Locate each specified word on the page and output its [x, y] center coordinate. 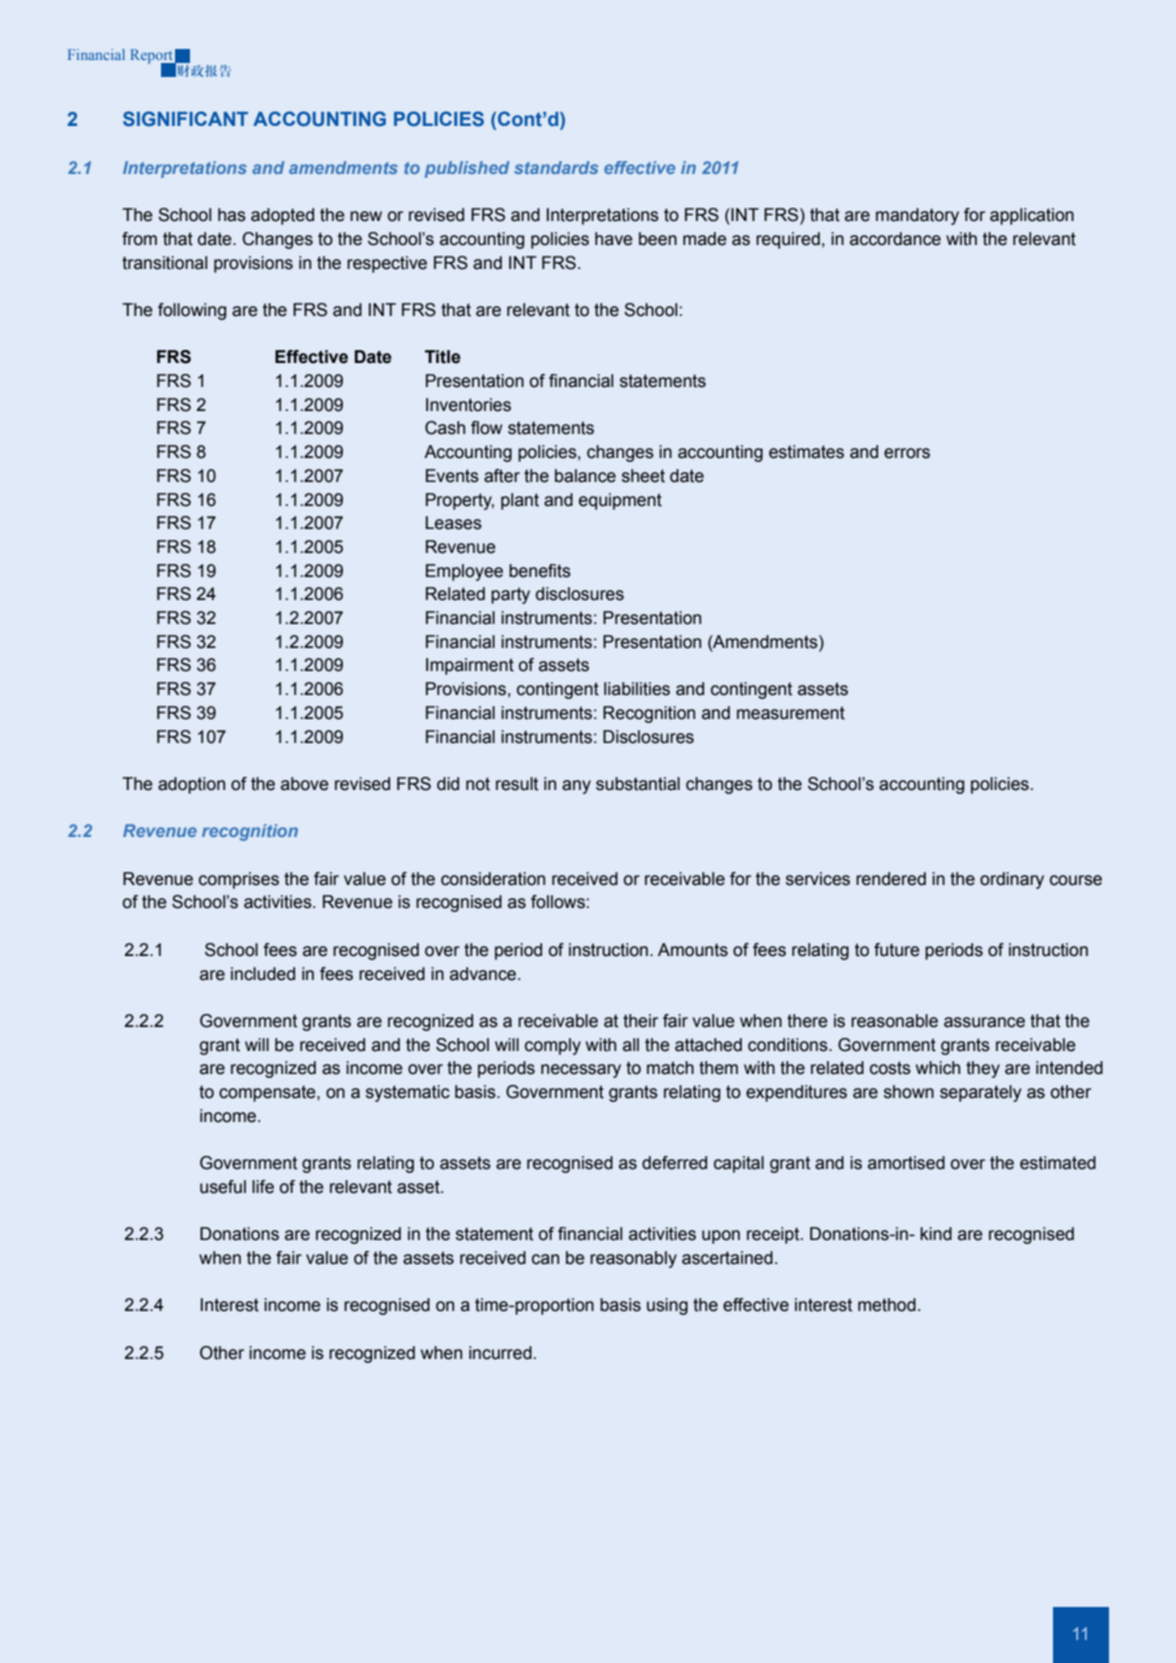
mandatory [917, 216]
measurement [791, 713]
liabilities [637, 689]
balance [585, 476]
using [667, 1306]
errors [907, 453]
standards [556, 167]
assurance [984, 1022]
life [263, 1187]
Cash [445, 428]
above [305, 784]
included [263, 974]
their [640, 1021]
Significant [185, 118]
